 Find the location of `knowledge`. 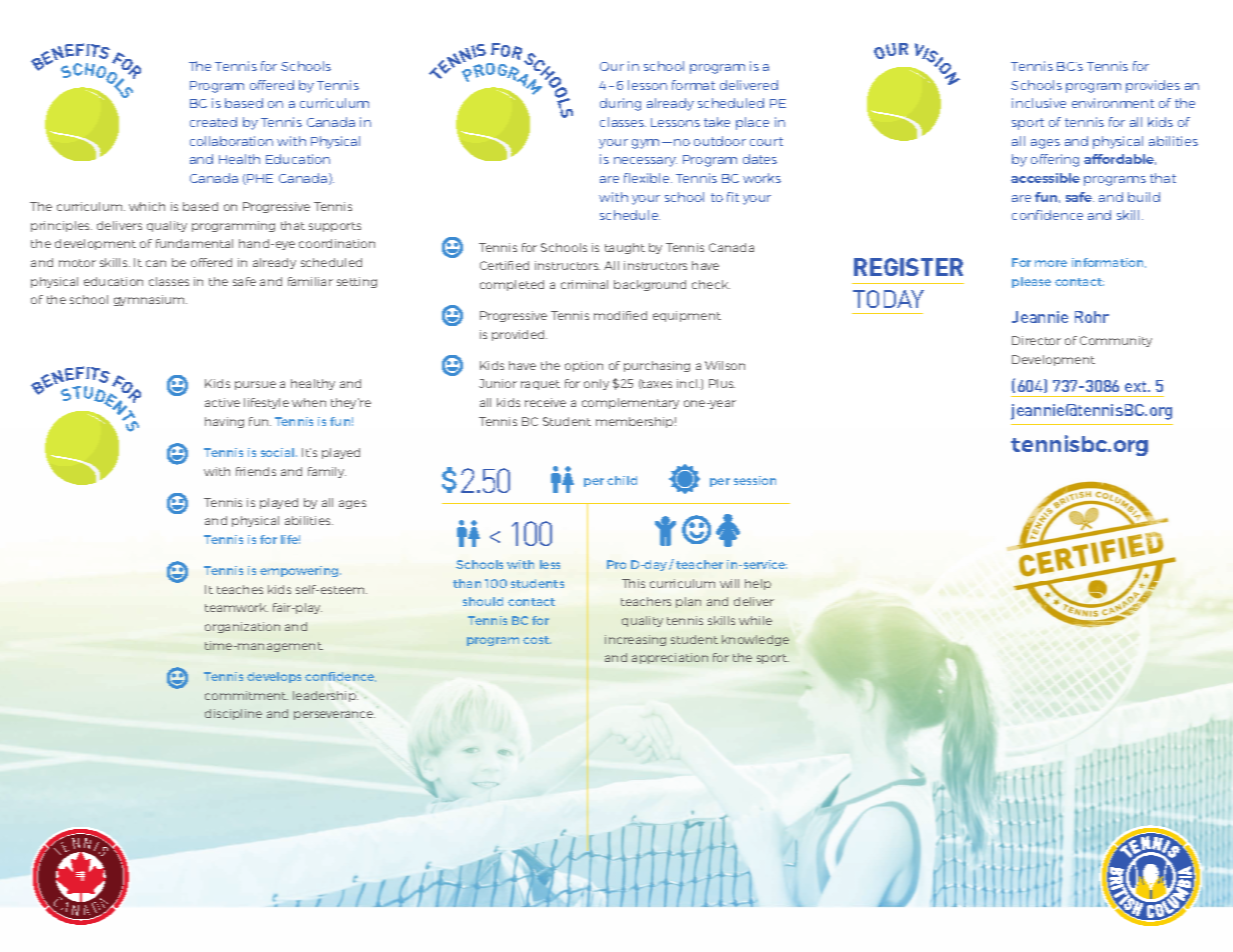

knowledge is located at coordinates (755, 640).
